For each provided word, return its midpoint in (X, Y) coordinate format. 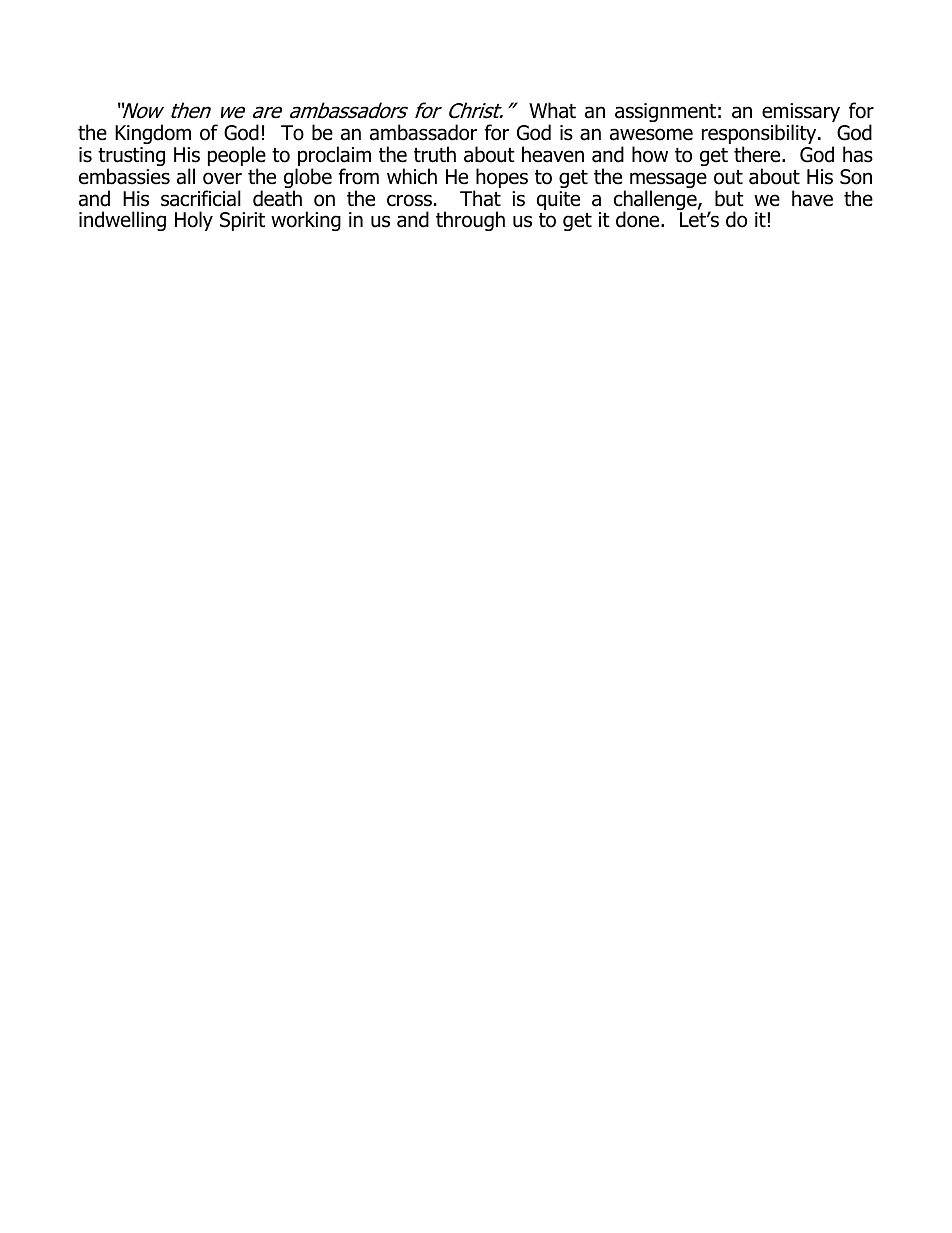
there (758, 154)
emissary (801, 114)
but (729, 198)
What (552, 110)
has (858, 154)
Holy (194, 221)
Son (856, 177)
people (237, 157)
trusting (131, 158)
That (480, 198)
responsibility (760, 135)
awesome (651, 134)
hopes (501, 179)
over (222, 178)
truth (435, 154)
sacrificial (201, 198)
